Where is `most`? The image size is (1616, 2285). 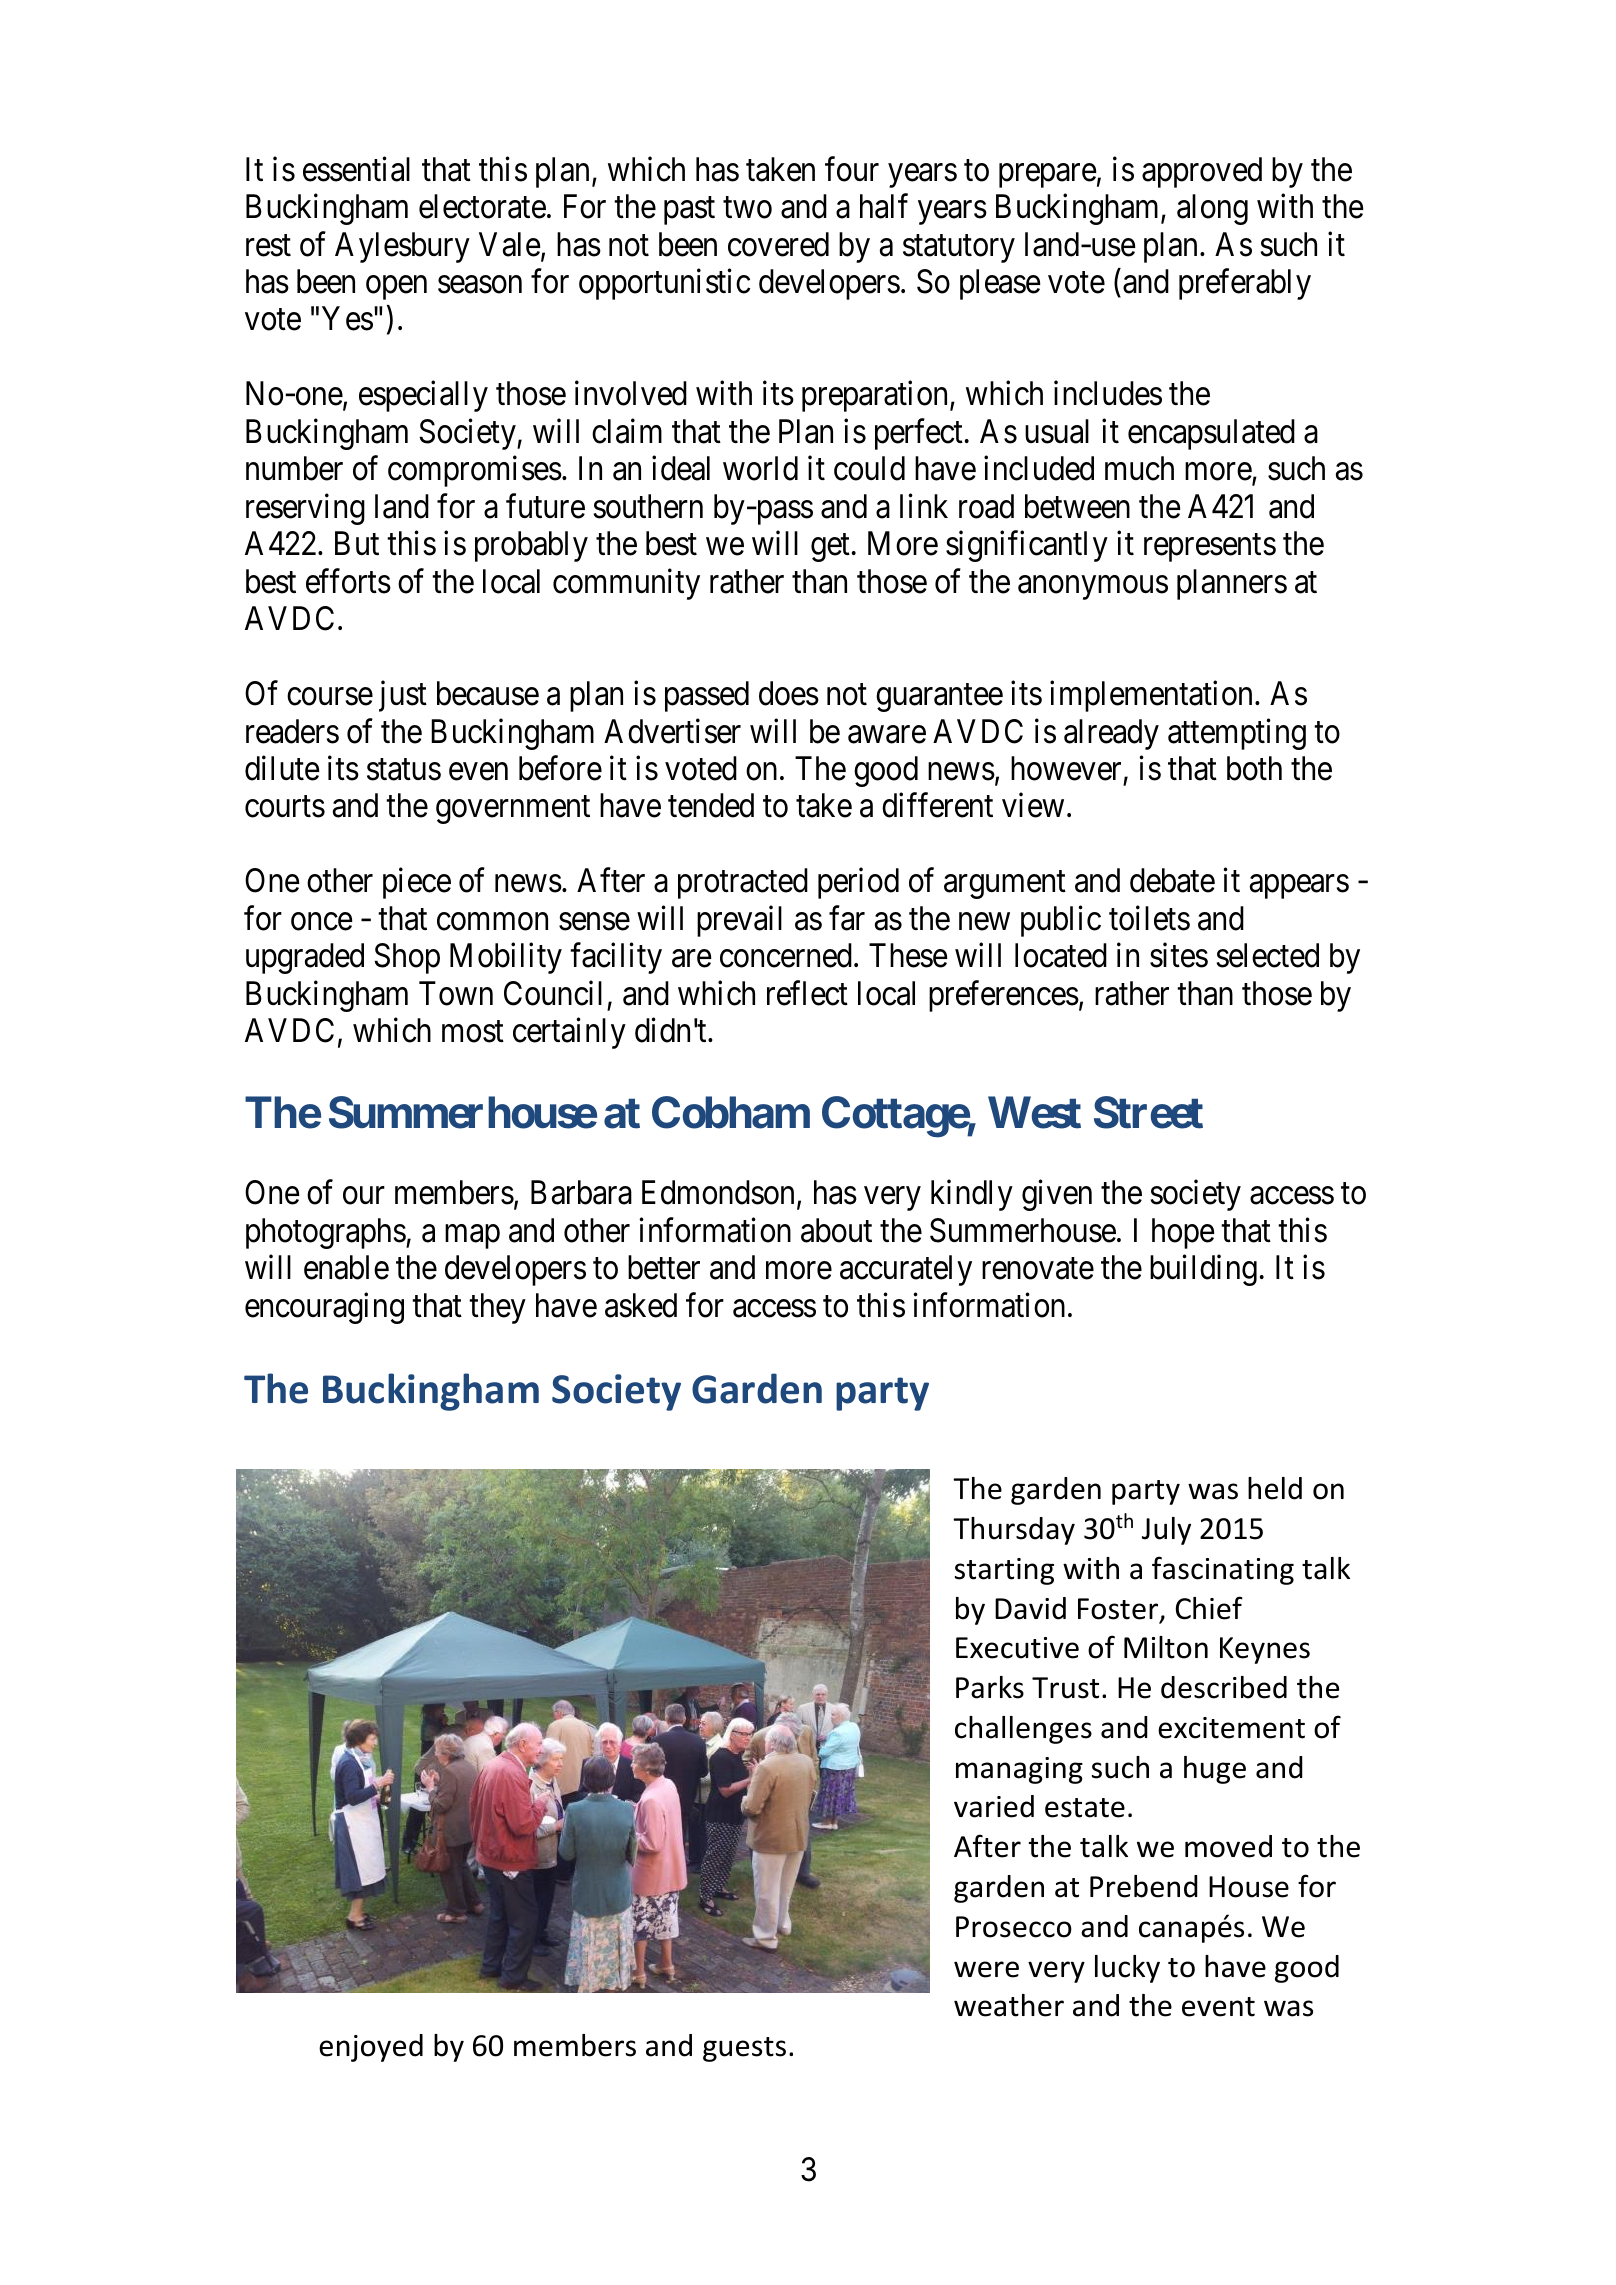 most is located at coordinates (473, 1032).
